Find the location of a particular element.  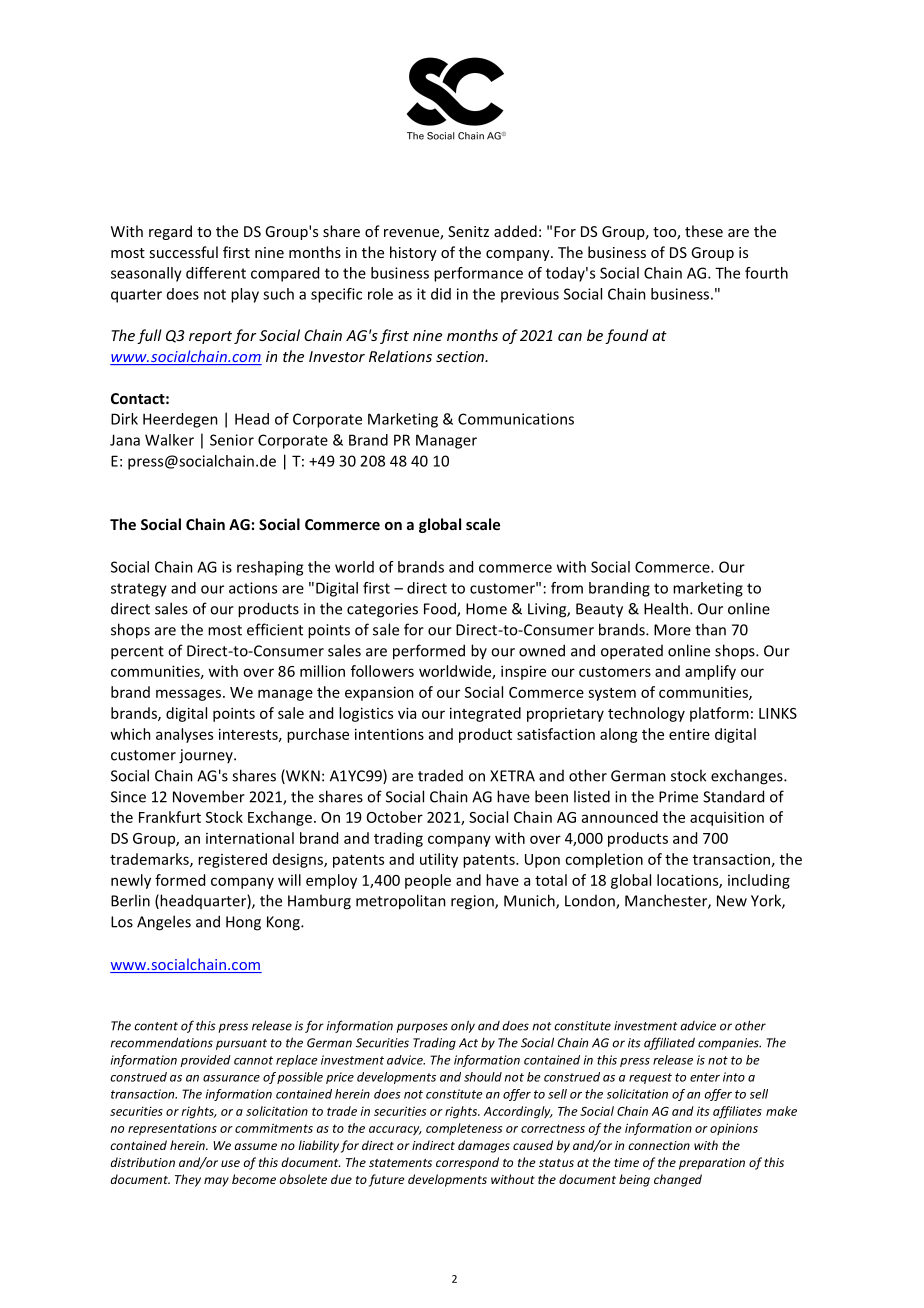

correspond is located at coordinates (467, 1163).
